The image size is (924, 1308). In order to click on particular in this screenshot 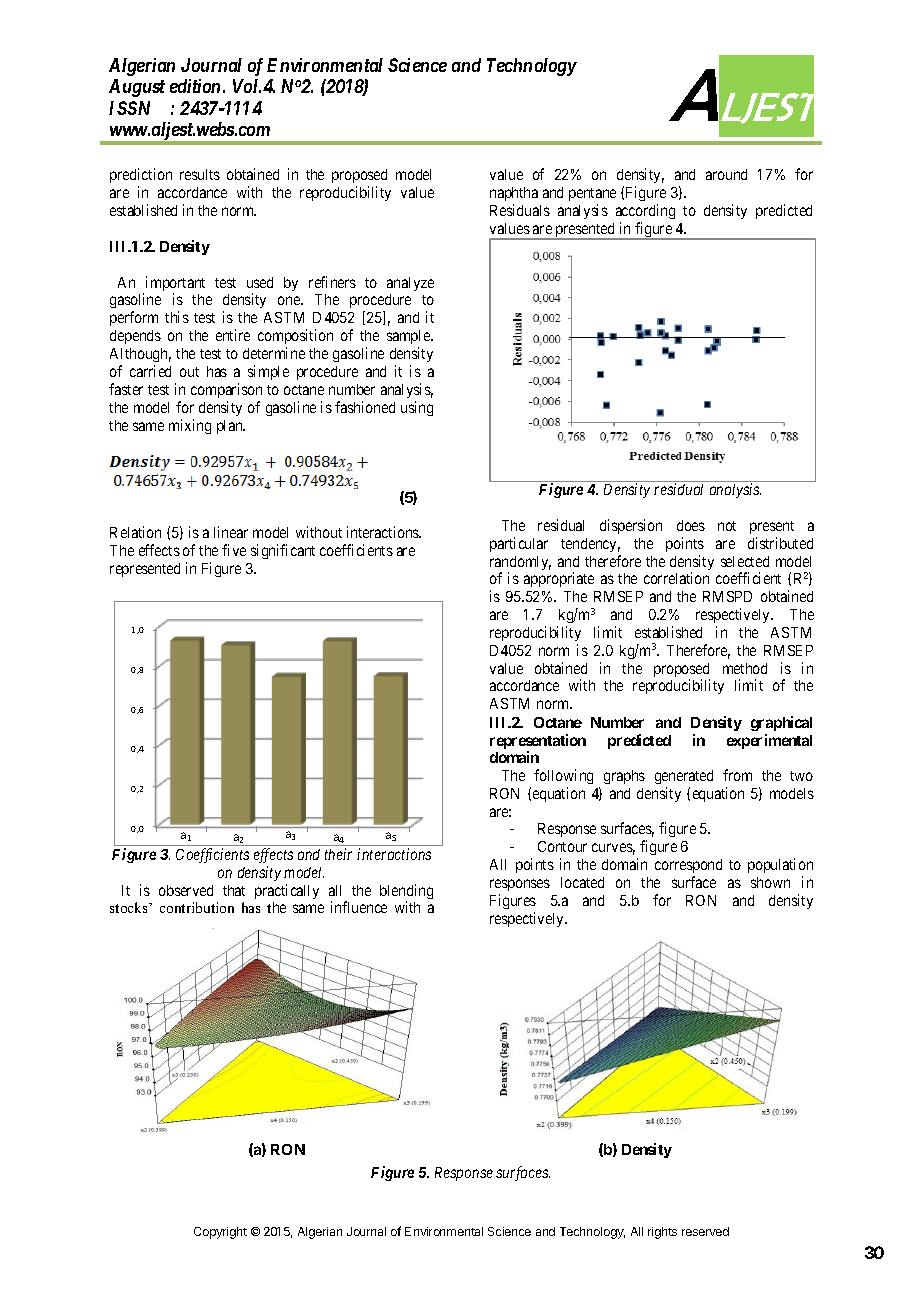, I will do `click(519, 544)`.
